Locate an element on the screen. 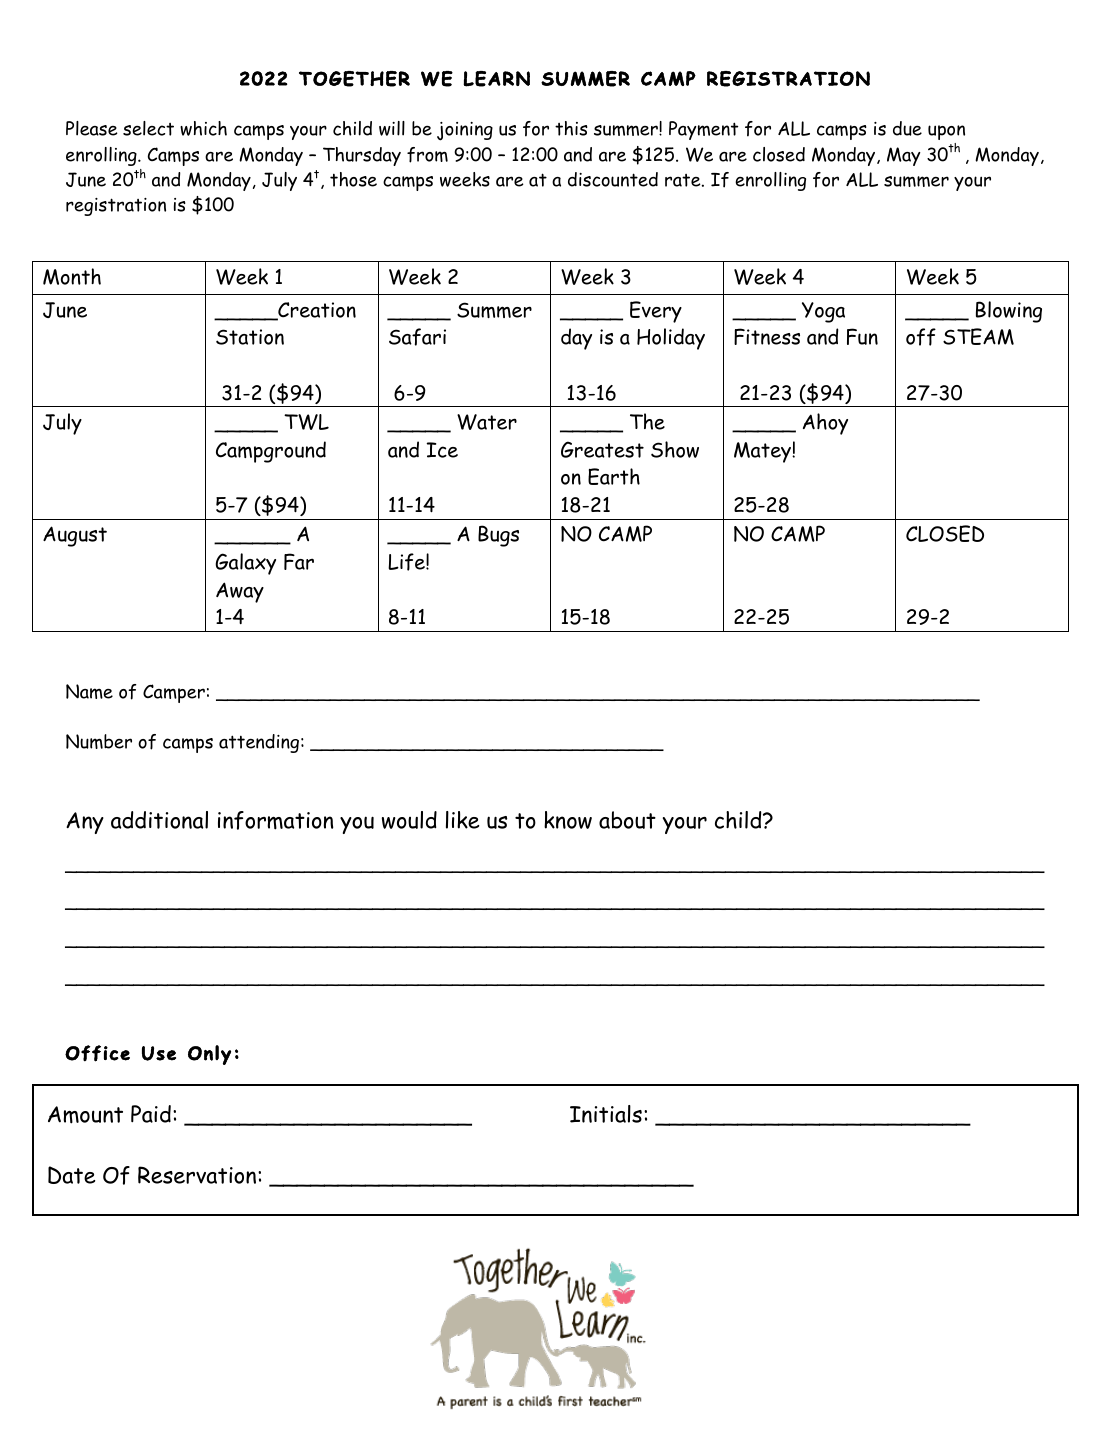 Image resolution: width=1111 pixels, height=1437 pixels. additional is located at coordinates (159, 820).
